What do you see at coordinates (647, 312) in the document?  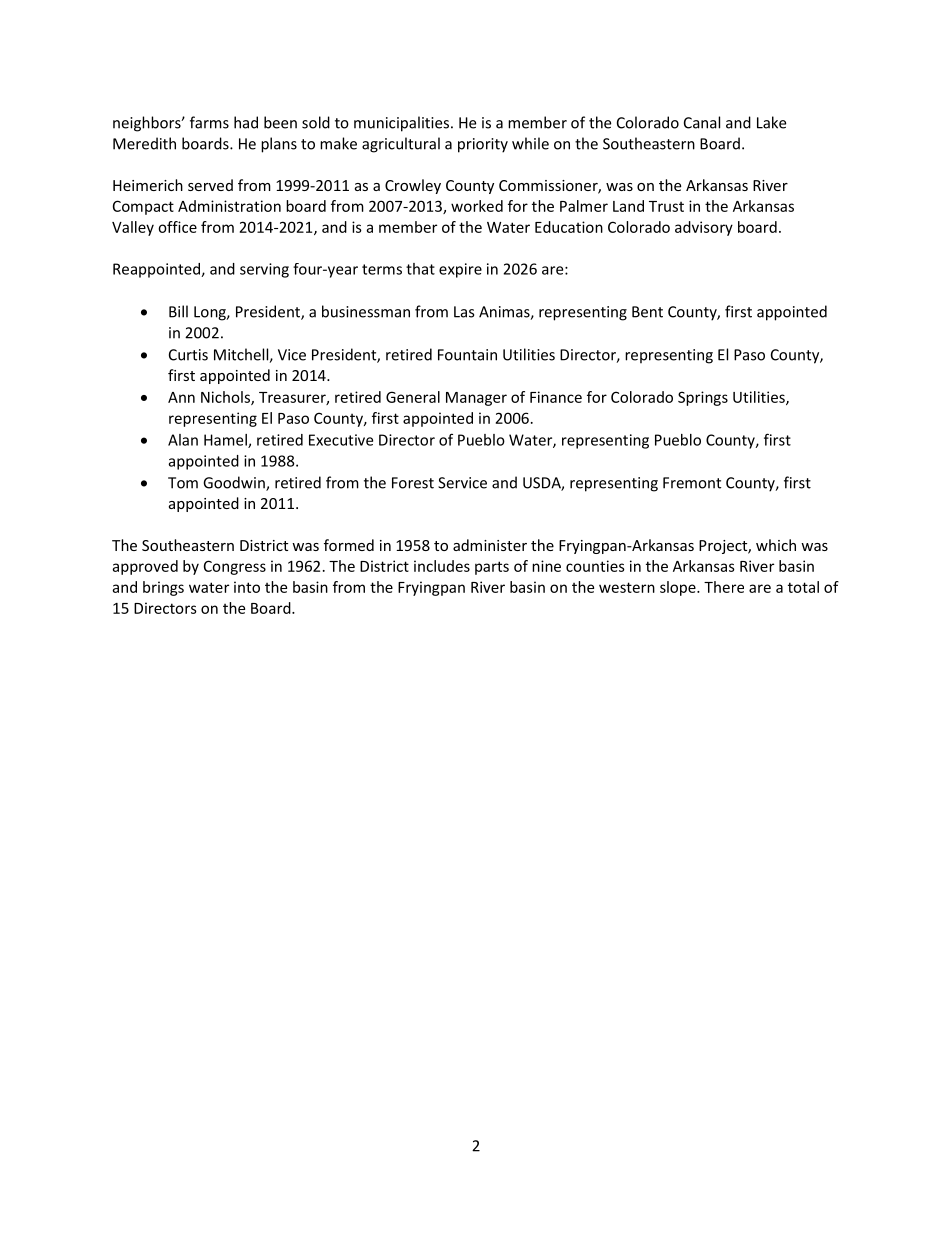 I see `Bent` at bounding box center [647, 312].
